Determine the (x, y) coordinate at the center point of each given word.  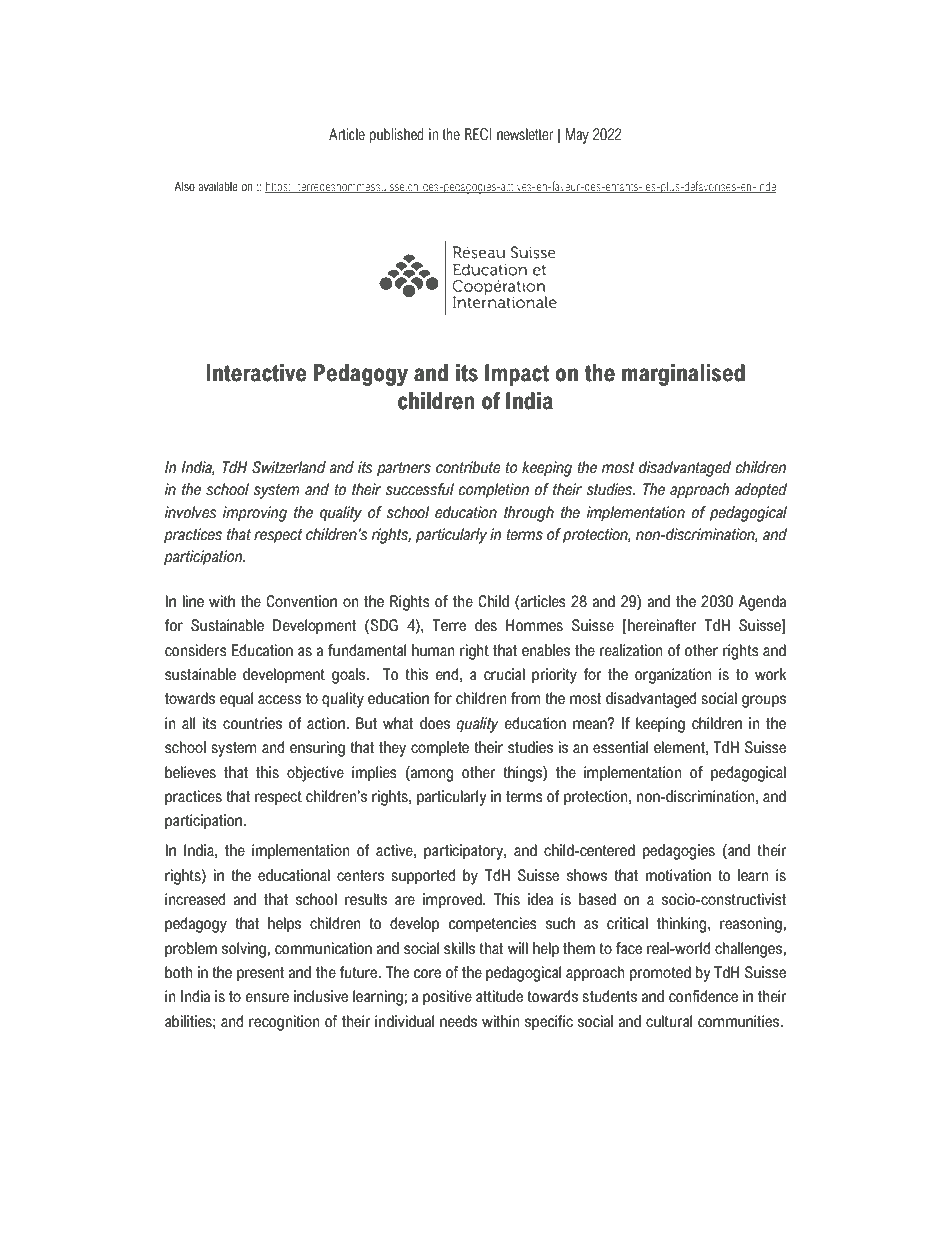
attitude (499, 996)
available (218, 186)
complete (440, 749)
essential (620, 747)
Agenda (762, 603)
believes (190, 772)
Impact (517, 375)
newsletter (525, 134)
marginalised (683, 375)
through (529, 514)
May (577, 136)
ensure (267, 998)
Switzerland (289, 467)
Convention (301, 601)
